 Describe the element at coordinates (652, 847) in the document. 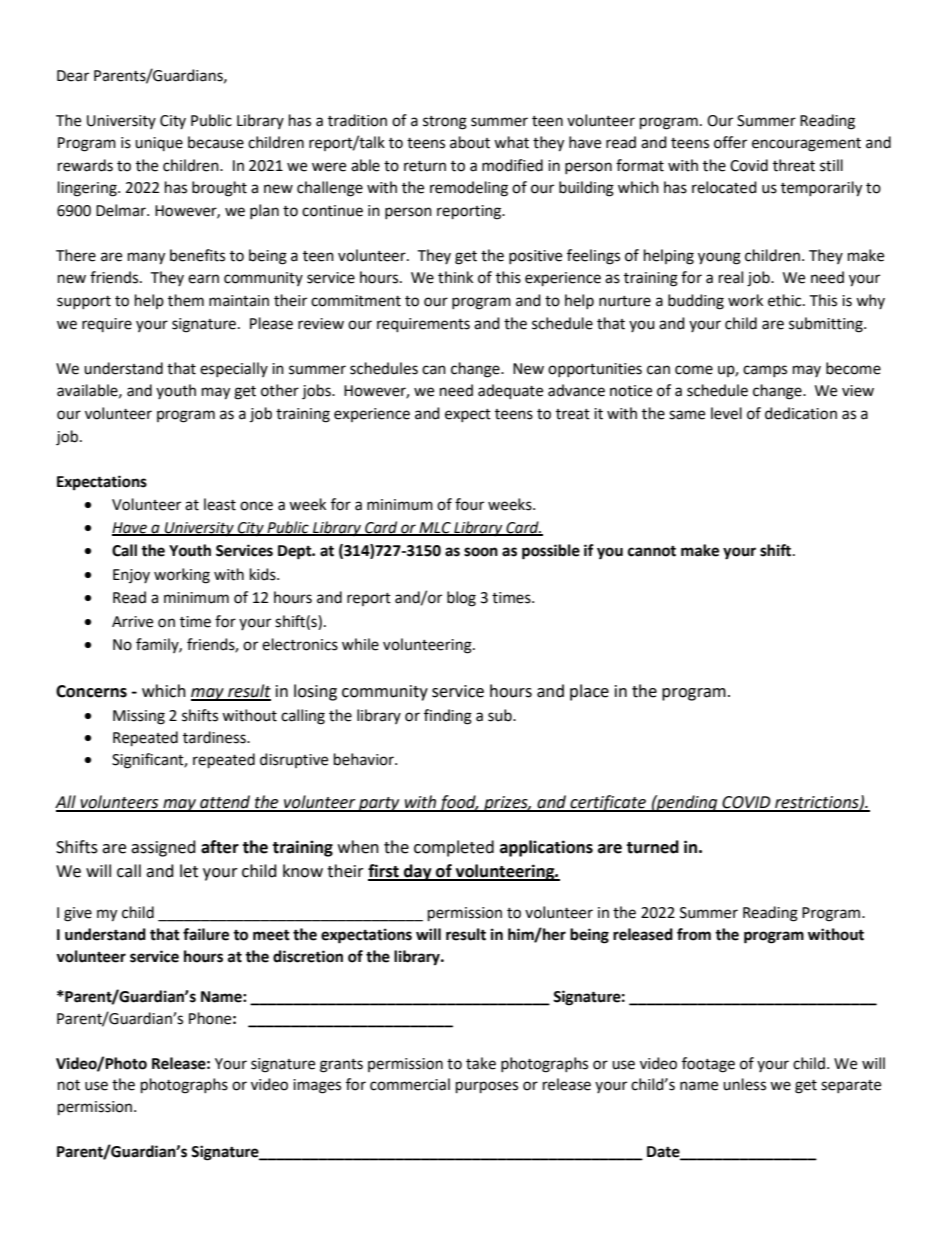

I see `turned` at that location.
